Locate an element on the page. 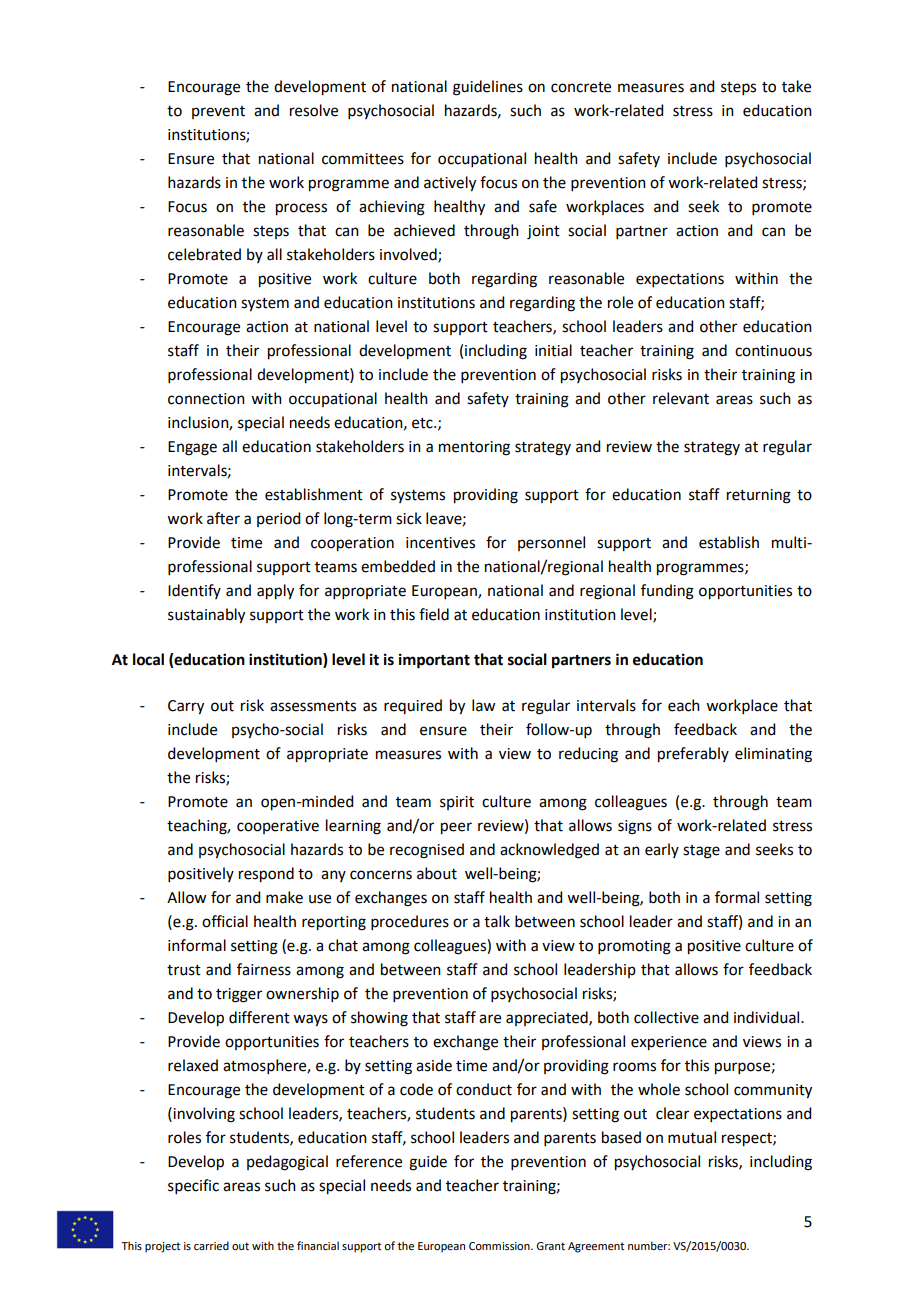 The image size is (924, 1308). respond is located at coordinates (266, 875).
